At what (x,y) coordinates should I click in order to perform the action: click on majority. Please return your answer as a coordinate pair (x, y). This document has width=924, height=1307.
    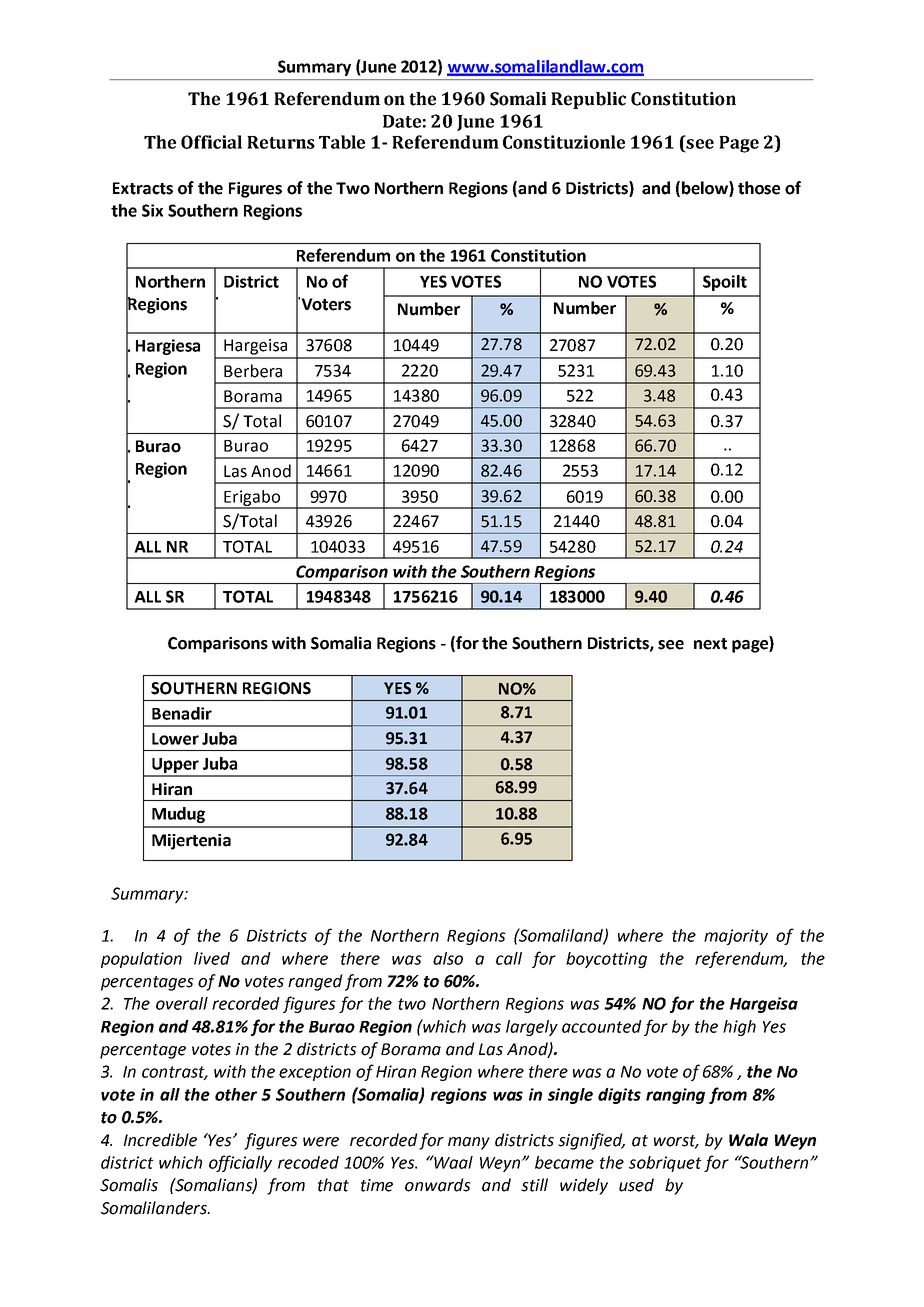
    Looking at the image, I should click on (736, 937).
